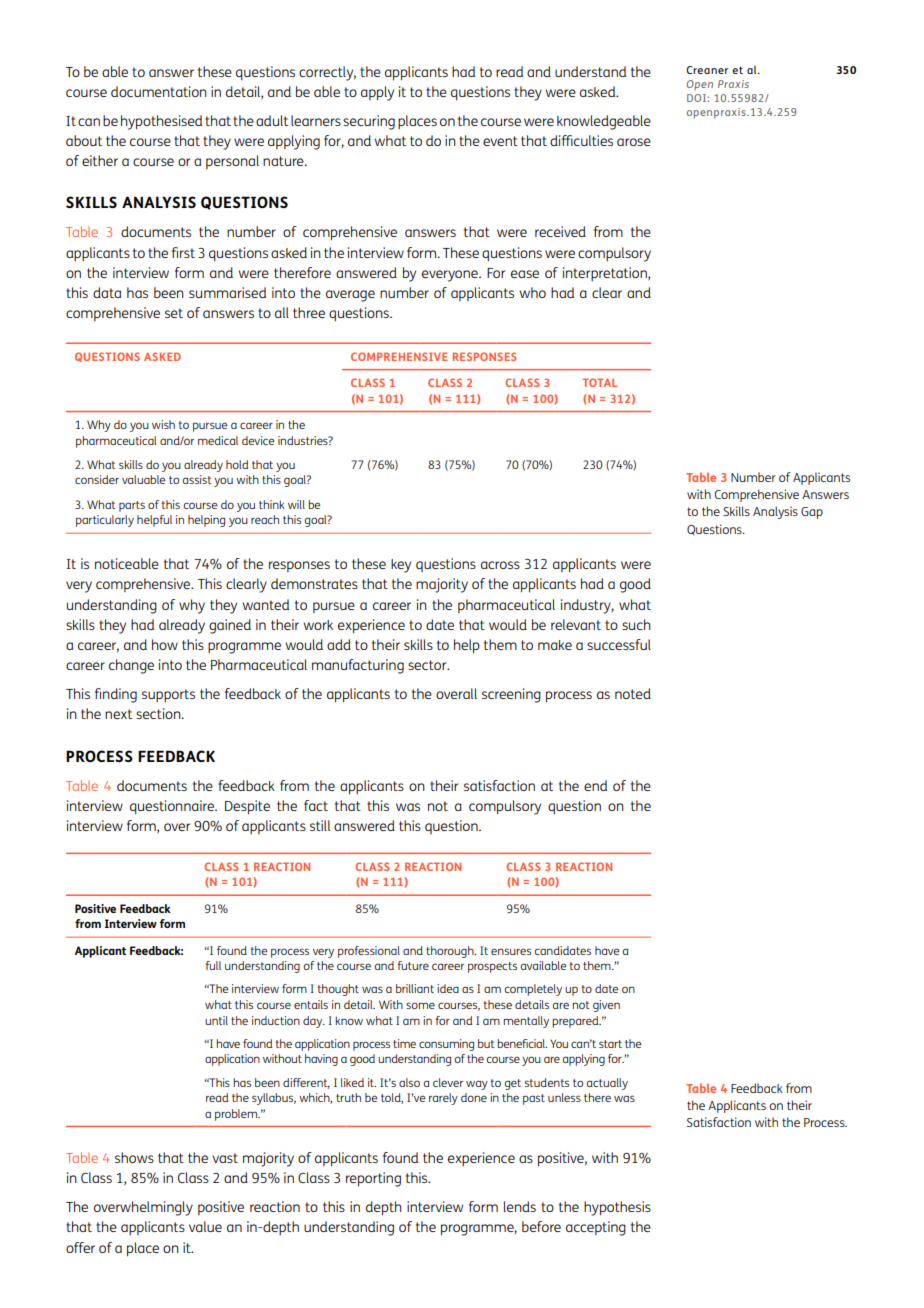  I want to click on screening, so click(511, 695).
